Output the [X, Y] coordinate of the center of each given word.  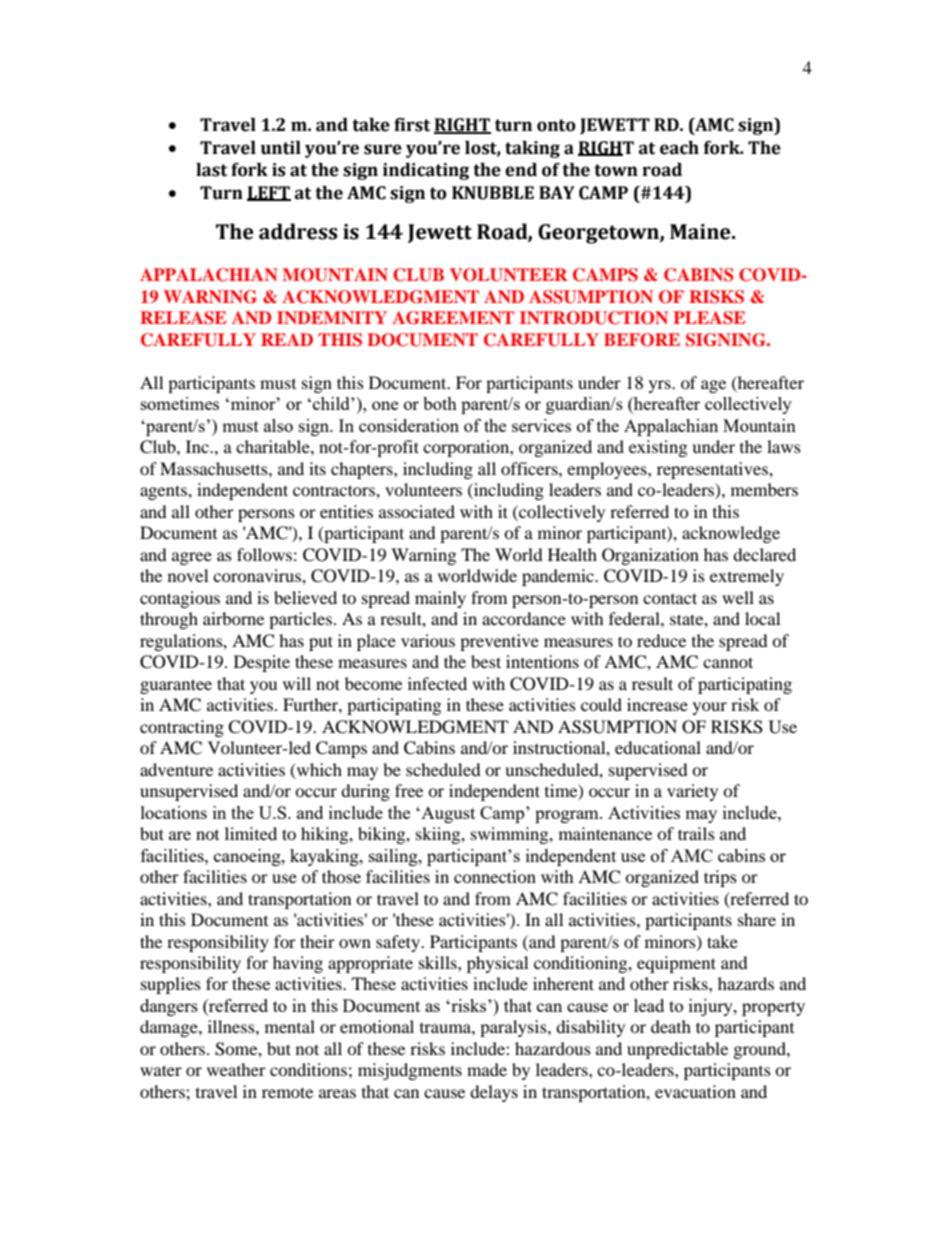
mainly [440, 599]
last [211, 170]
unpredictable [677, 1050]
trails [696, 833]
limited [251, 833]
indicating [426, 171]
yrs [661, 386]
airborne [233, 618]
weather [236, 1069]
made [487, 1069]
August [447, 815]
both [440, 403]
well [738, 597]
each [679, 148]
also [278, 425]
